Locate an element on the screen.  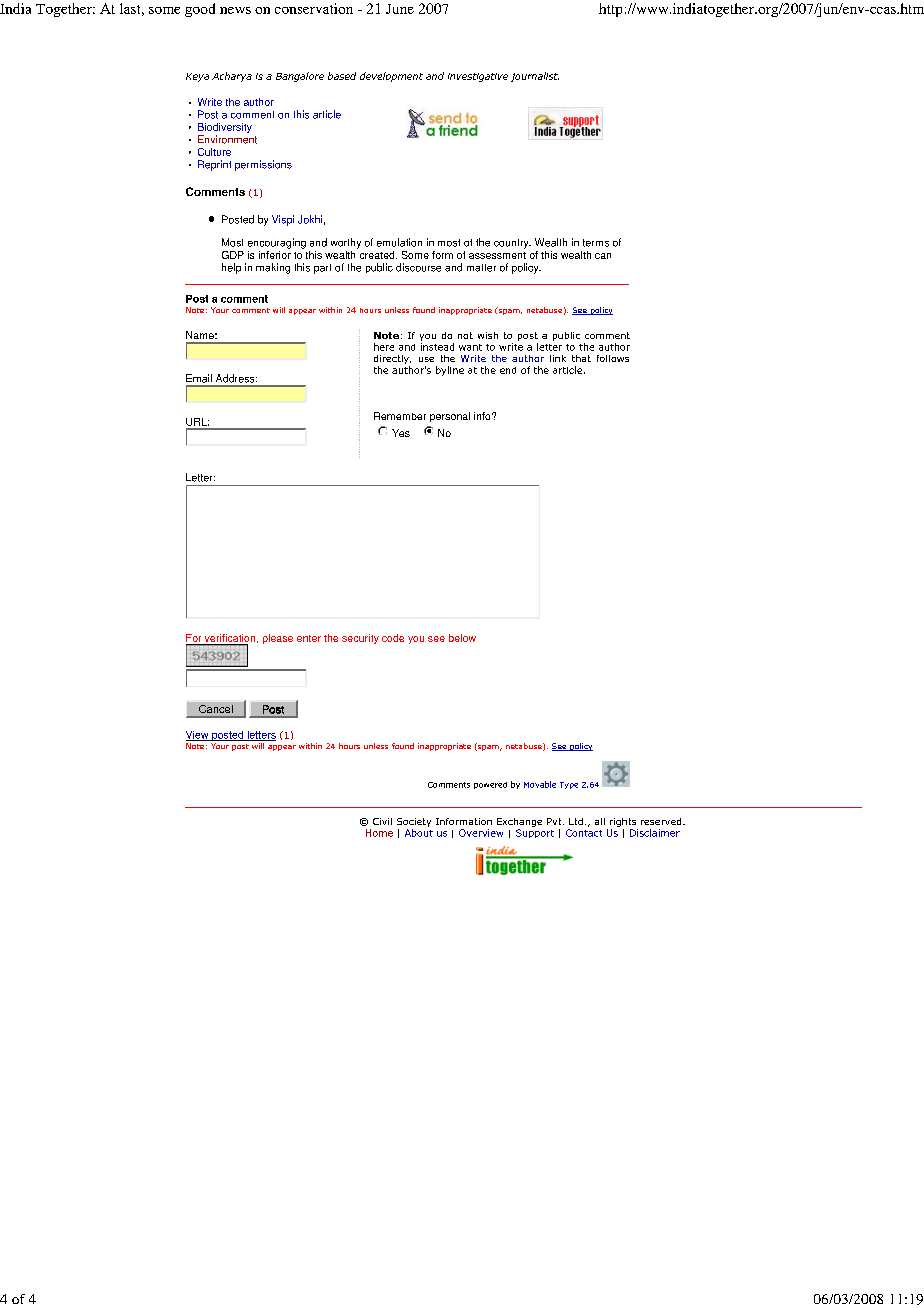
news is located at coordinates (235, 10).
